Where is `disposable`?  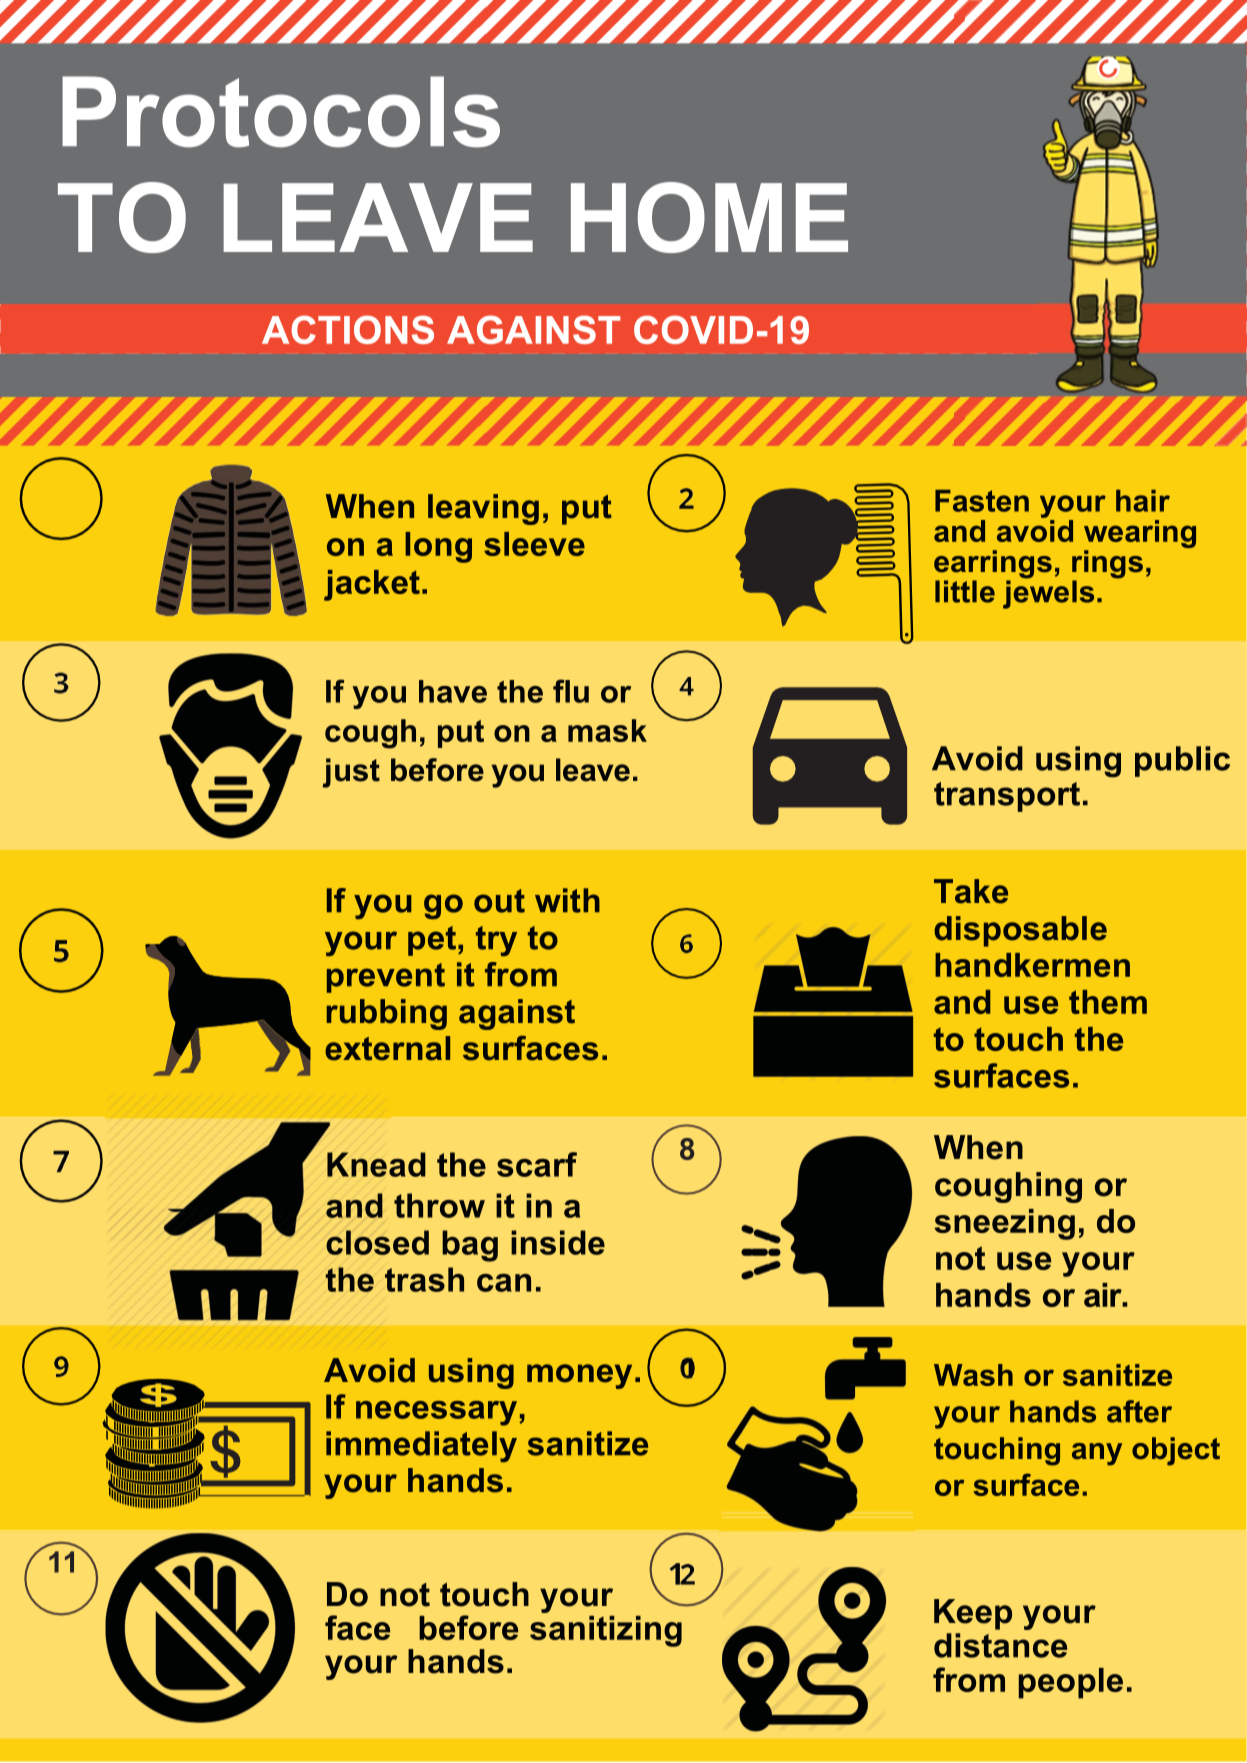 disposable is located at coordinates (1020, 931).
